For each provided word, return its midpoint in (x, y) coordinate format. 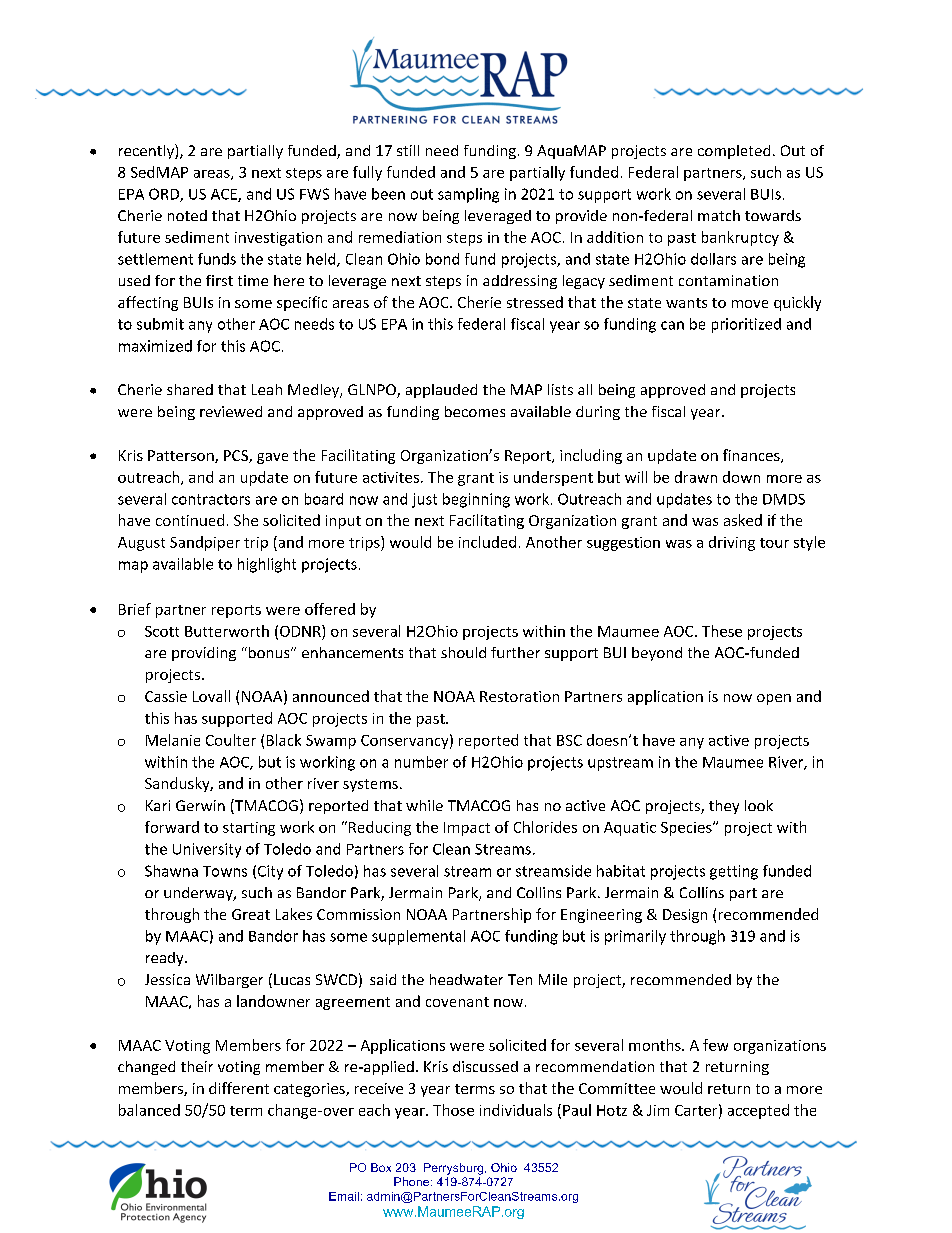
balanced (149, 1110)
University (207, 850)
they (724, 807)
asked (743, 520)
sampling (468, 195)
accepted (758, 1111)
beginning (476, 500)
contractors (211, 499)
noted (187, 215)
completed (734, 152)
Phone (411, 1181)
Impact (467, 829)
